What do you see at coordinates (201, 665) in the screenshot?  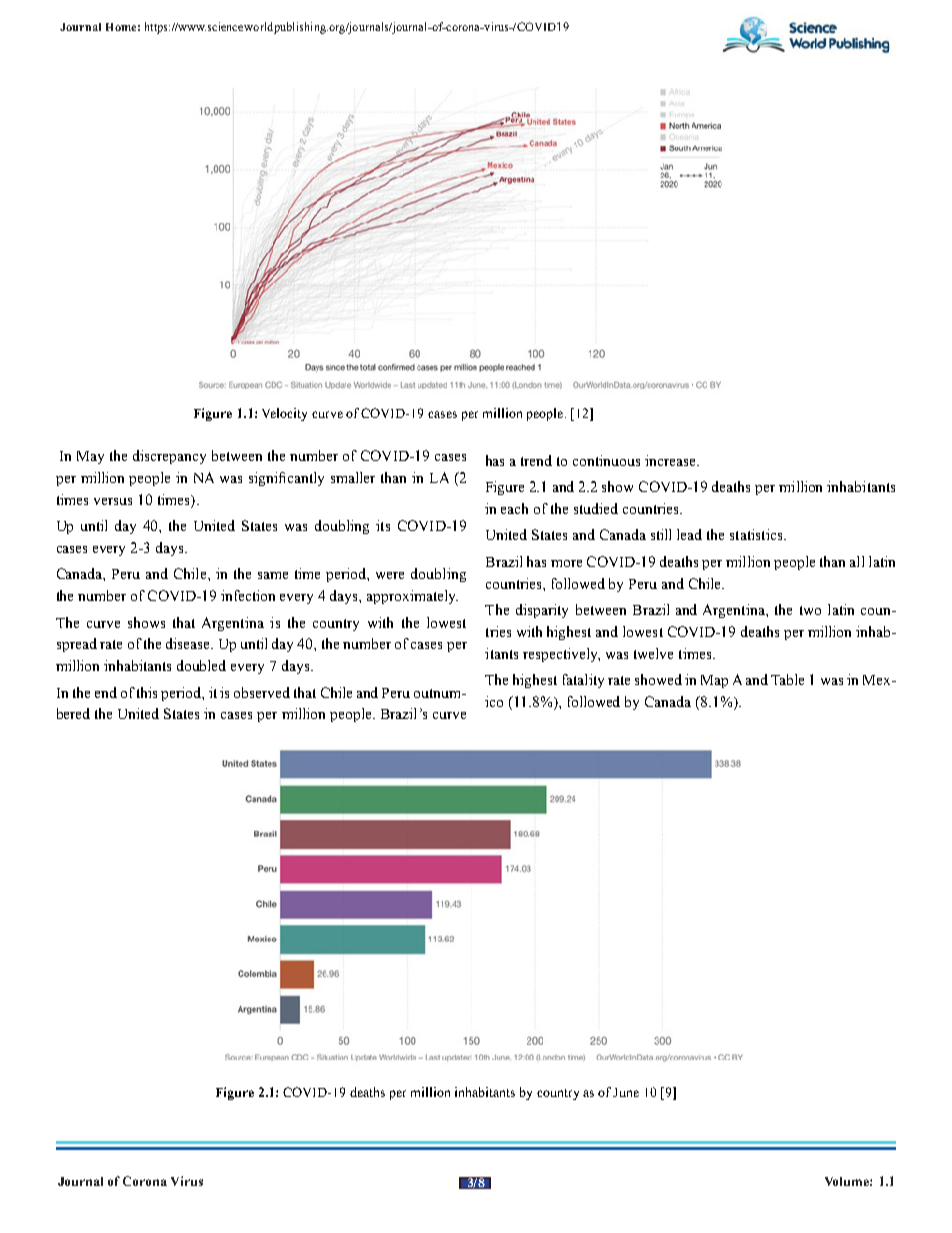 I see `doubled` at bounding box center [201, 665].
